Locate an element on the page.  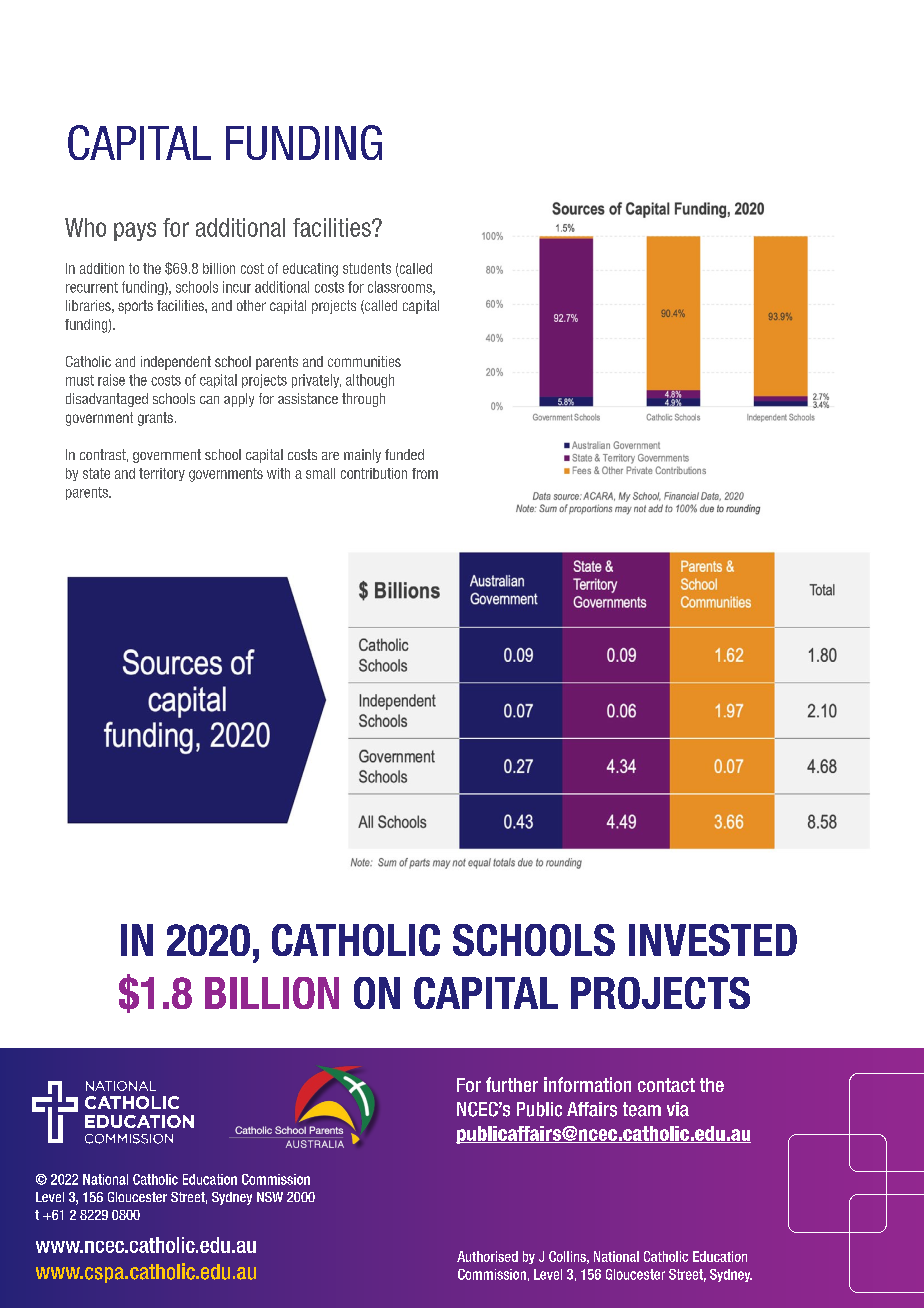
NSW is located at coordinates (270, 1197).
